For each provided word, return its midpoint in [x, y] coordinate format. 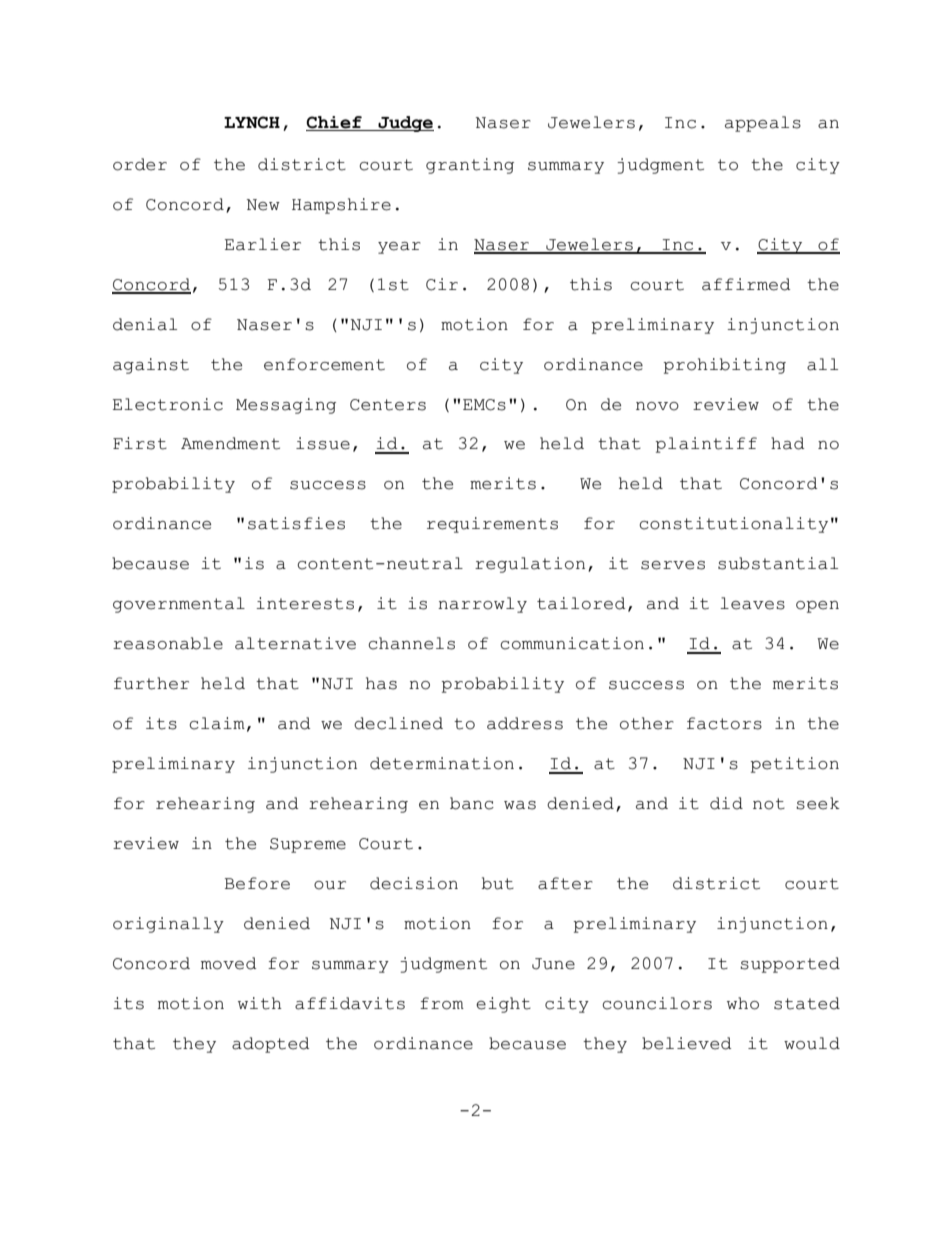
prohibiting [725, 366]
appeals [763, 124]
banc [472, 803]
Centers [388, 405]
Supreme [308, 845]
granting [470, 166]
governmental [179, 605]
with [260, 1003]
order [140, 164]
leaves [752, 603]
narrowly [482, 605]
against [151, 366]
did [726, 803]
